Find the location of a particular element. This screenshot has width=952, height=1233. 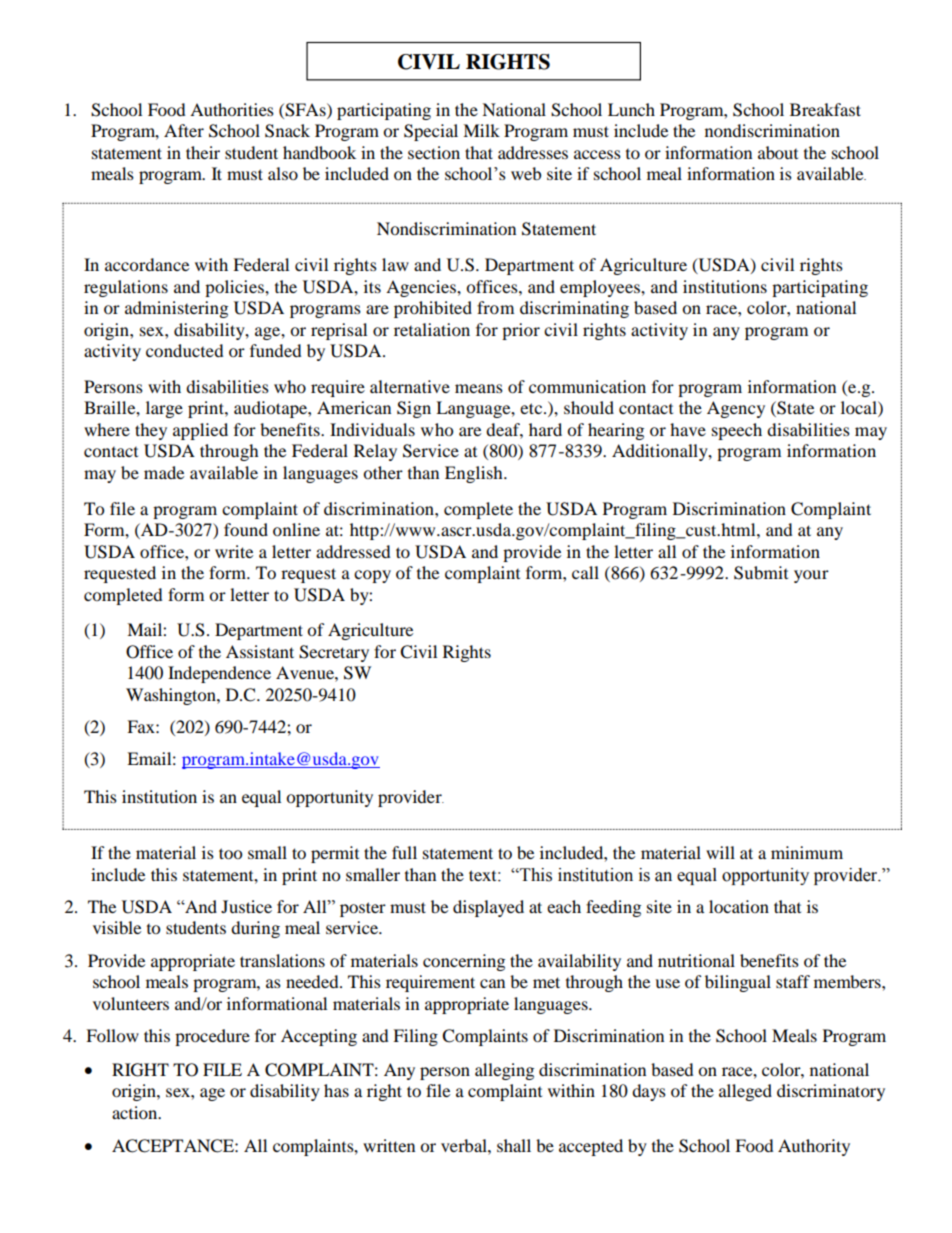

full is located at coordinates (404, 852).
